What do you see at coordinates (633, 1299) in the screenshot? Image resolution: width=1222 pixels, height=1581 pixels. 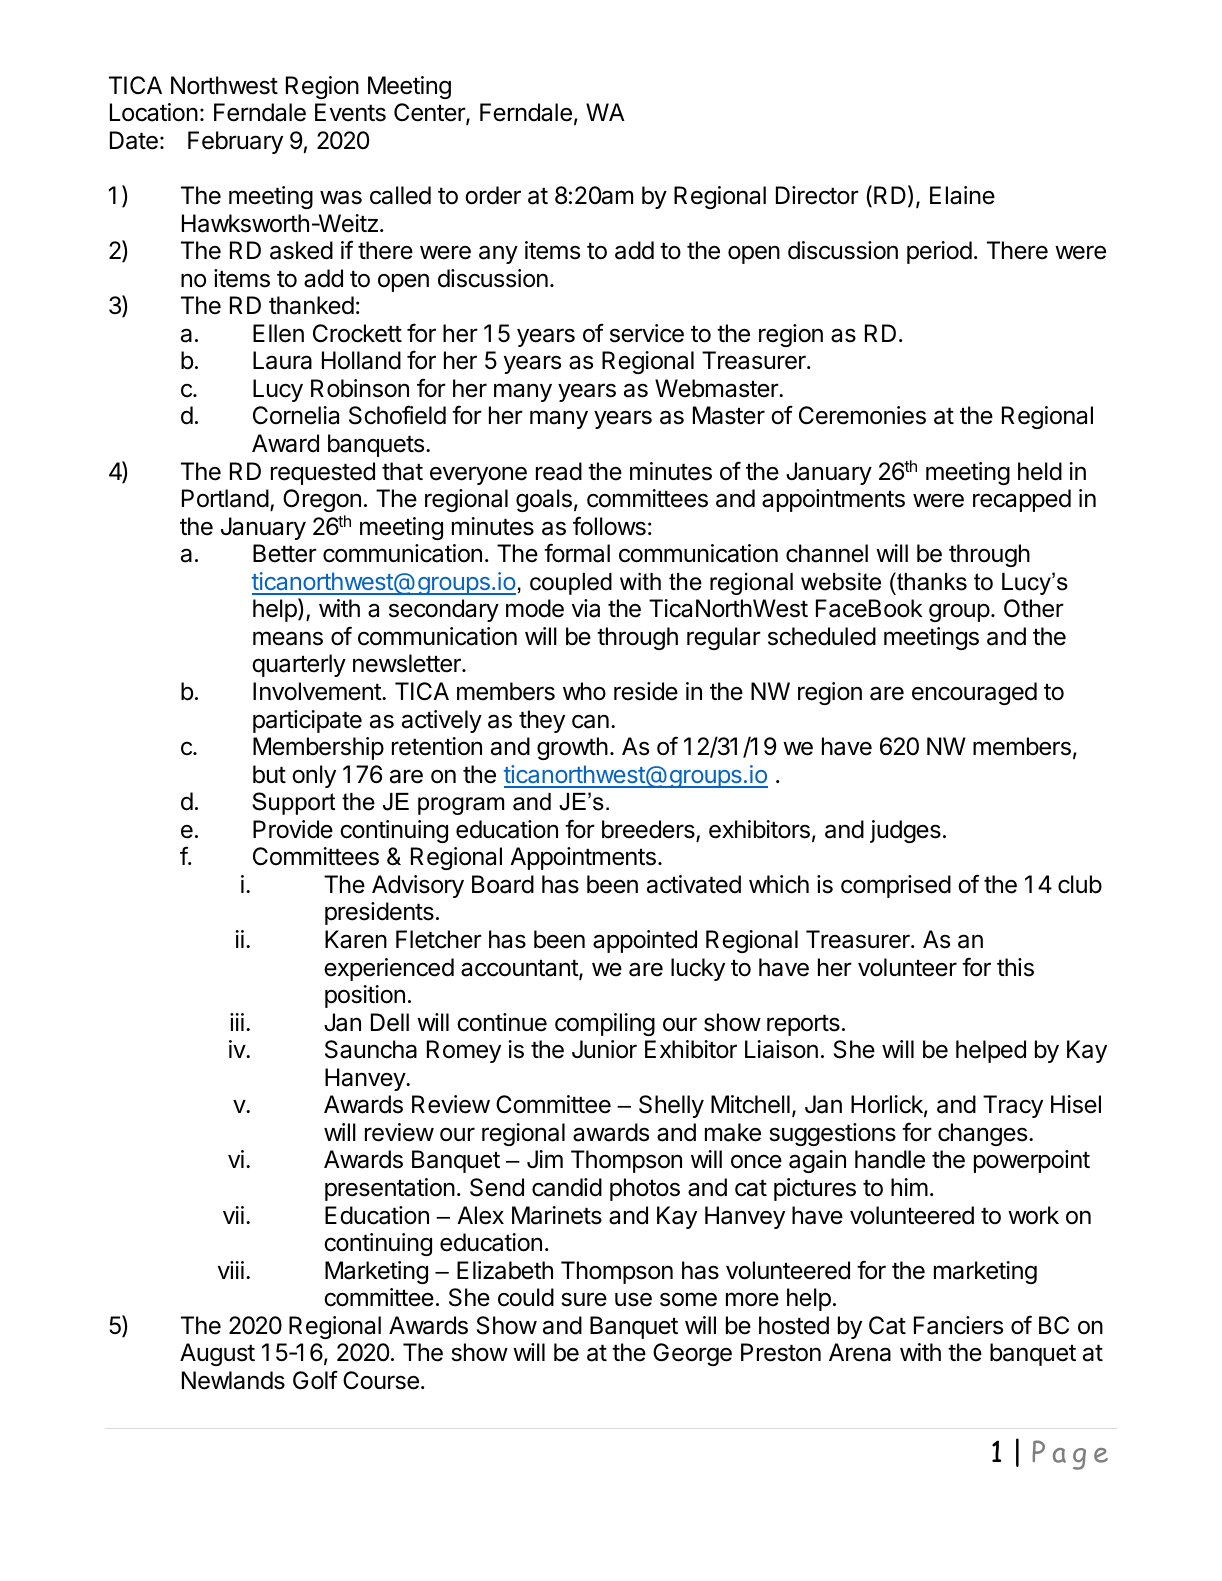 I see `use` at bounding box center [633, 1299].
